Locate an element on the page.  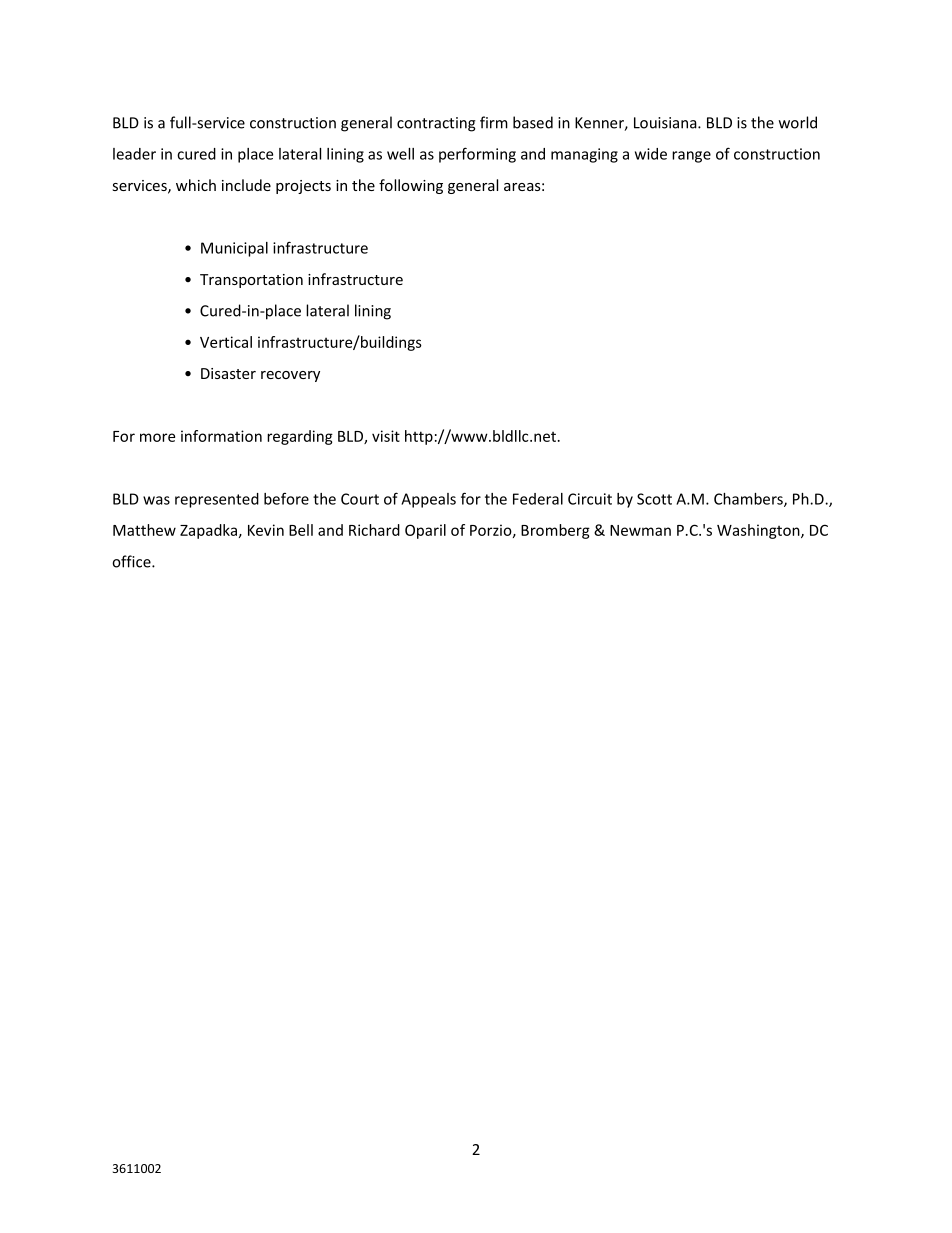
Vertical is located at coordinates (226, 342).
